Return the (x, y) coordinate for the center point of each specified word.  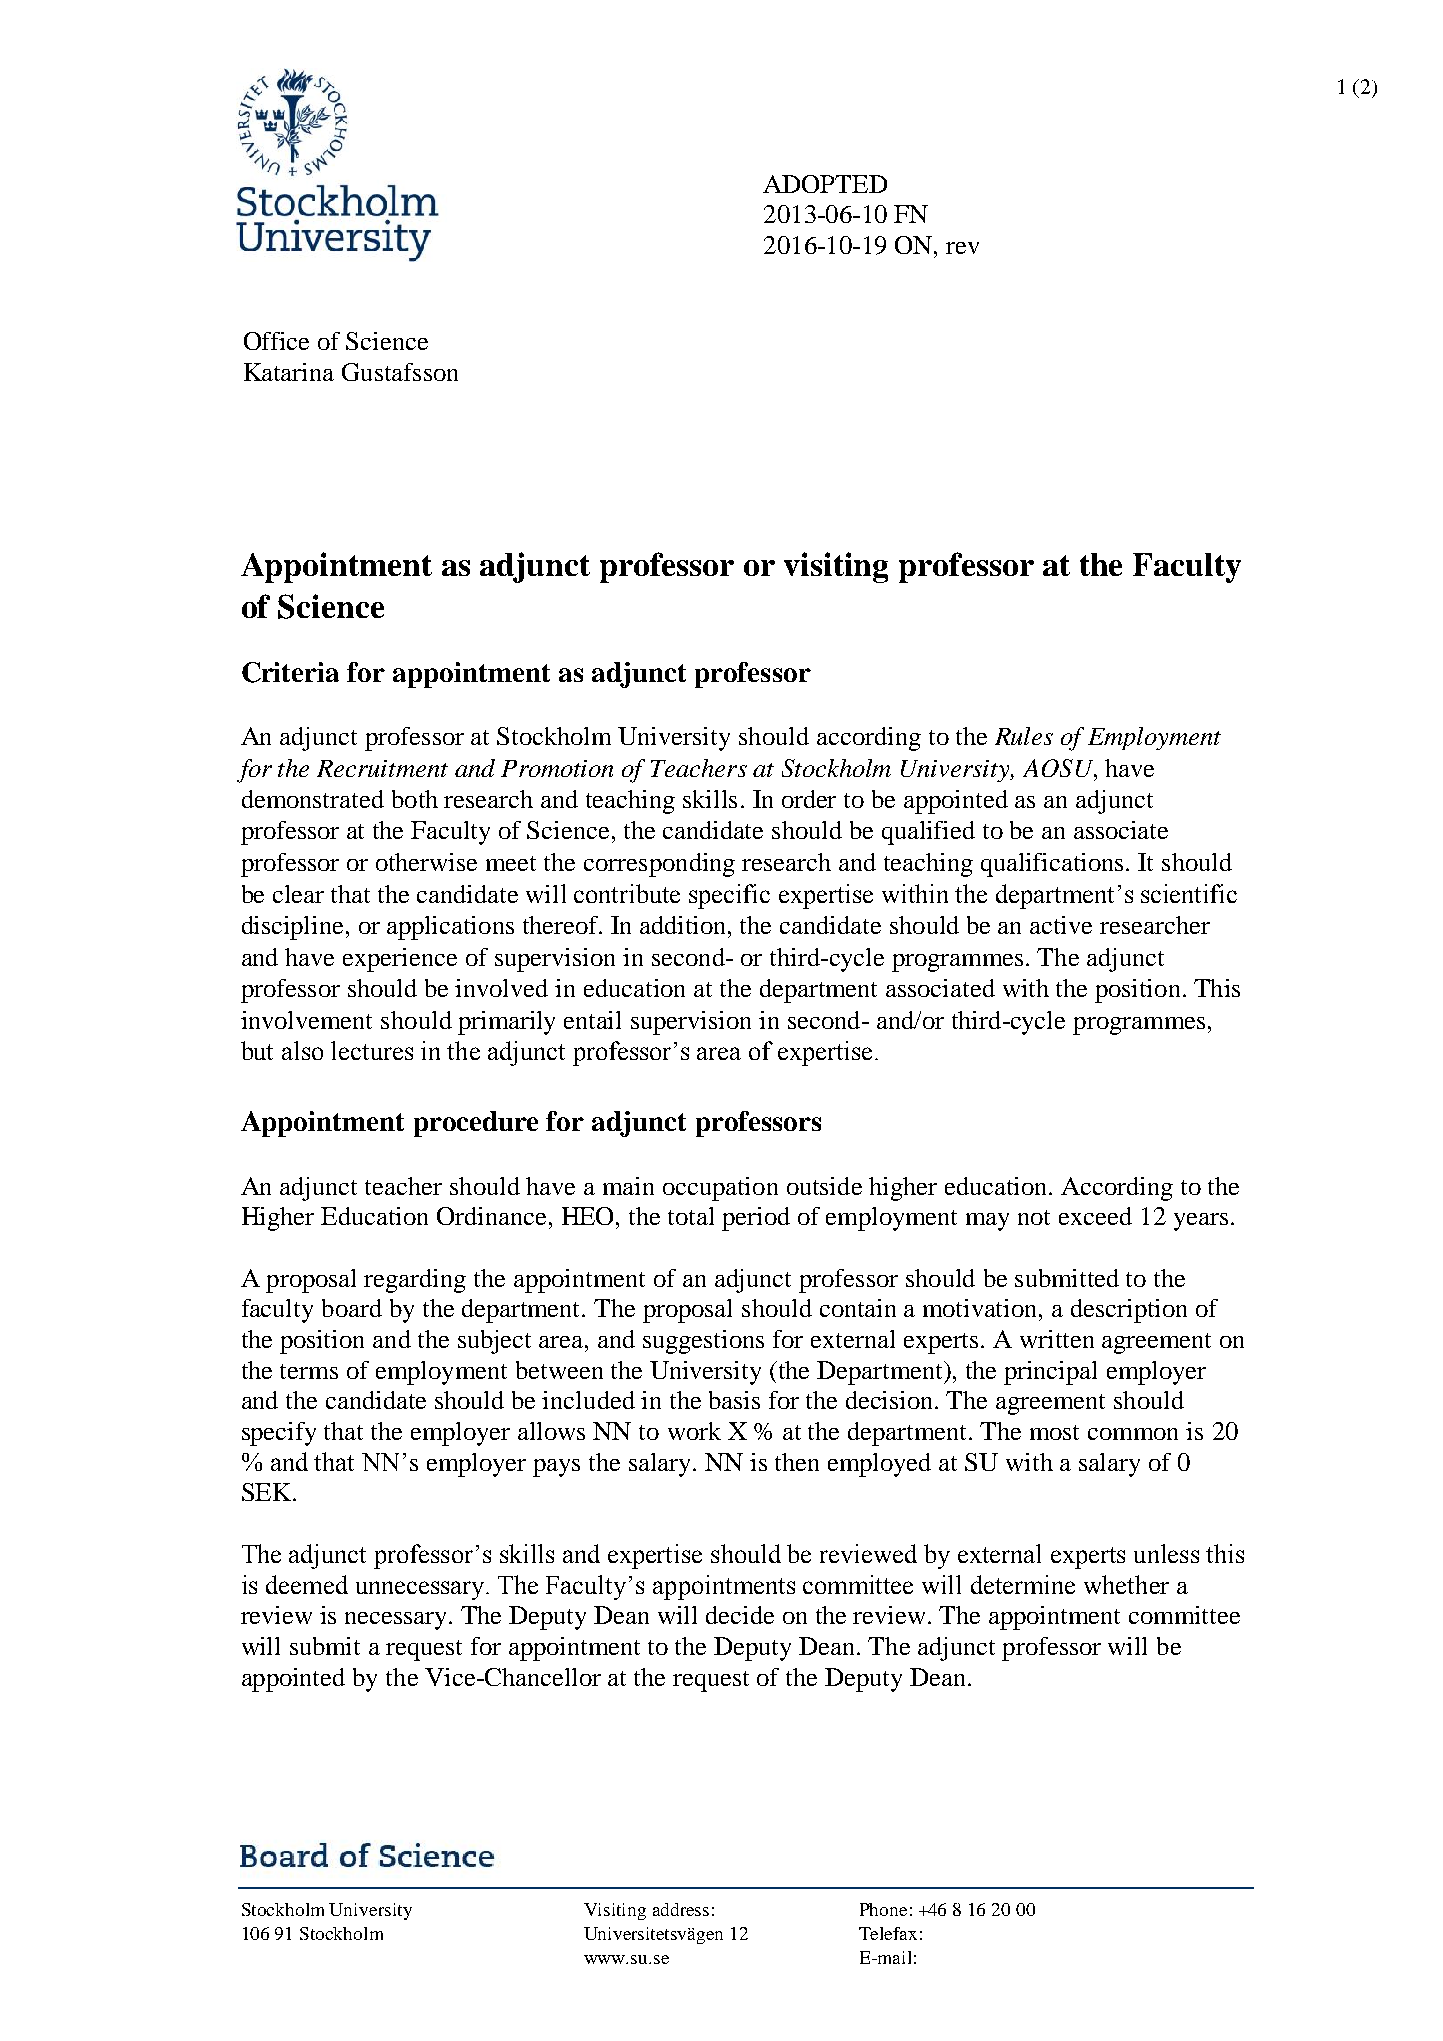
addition (684, 925)
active (1061, 925)
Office (276, 341)
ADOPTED (825, 184)
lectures (372, 1050)
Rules (1024, 736)
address (681, 1909)
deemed (307, 1584)
